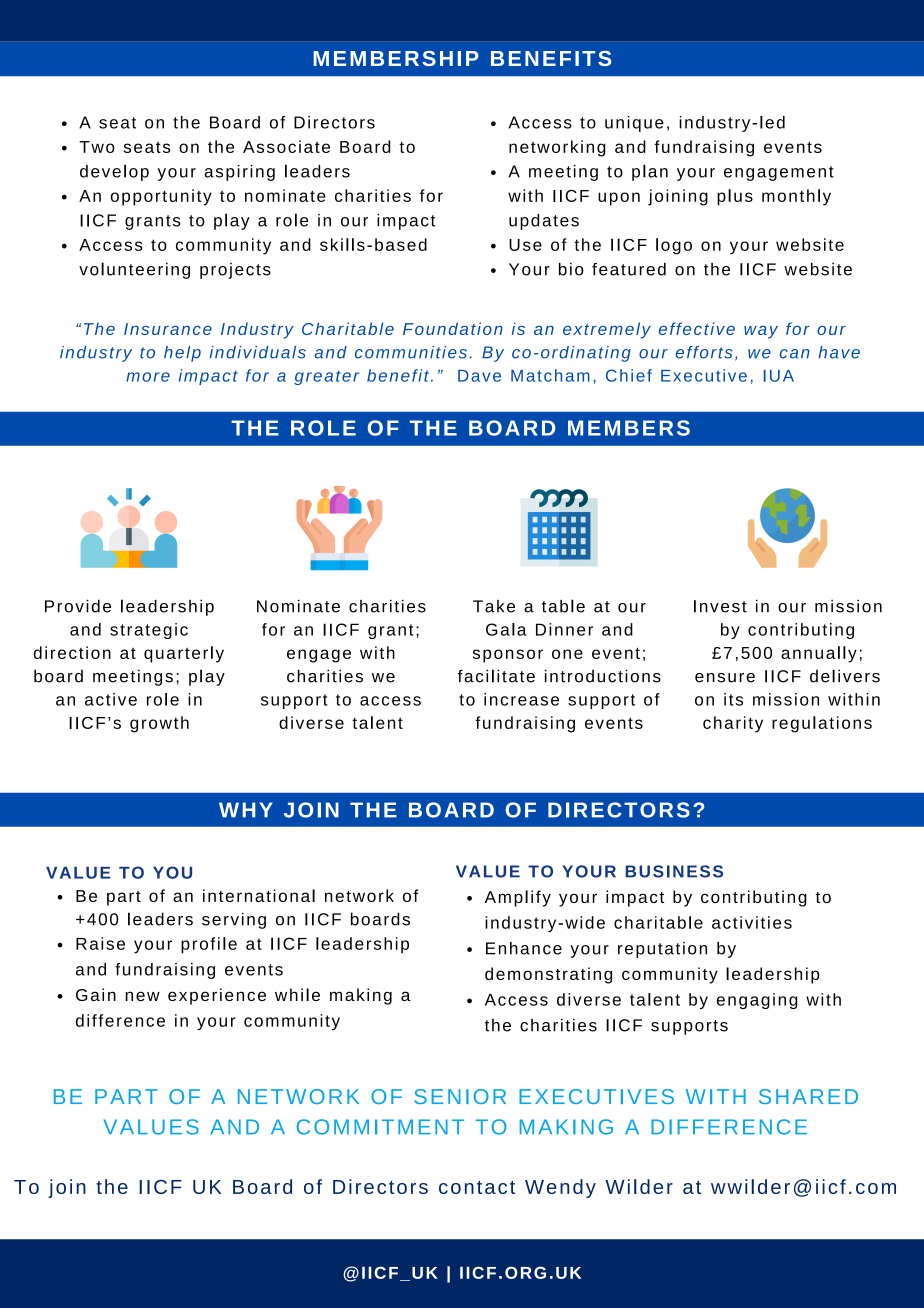 The width and height of the image is (924, 1308). I want to click on facilitate, so click(496, 676).
